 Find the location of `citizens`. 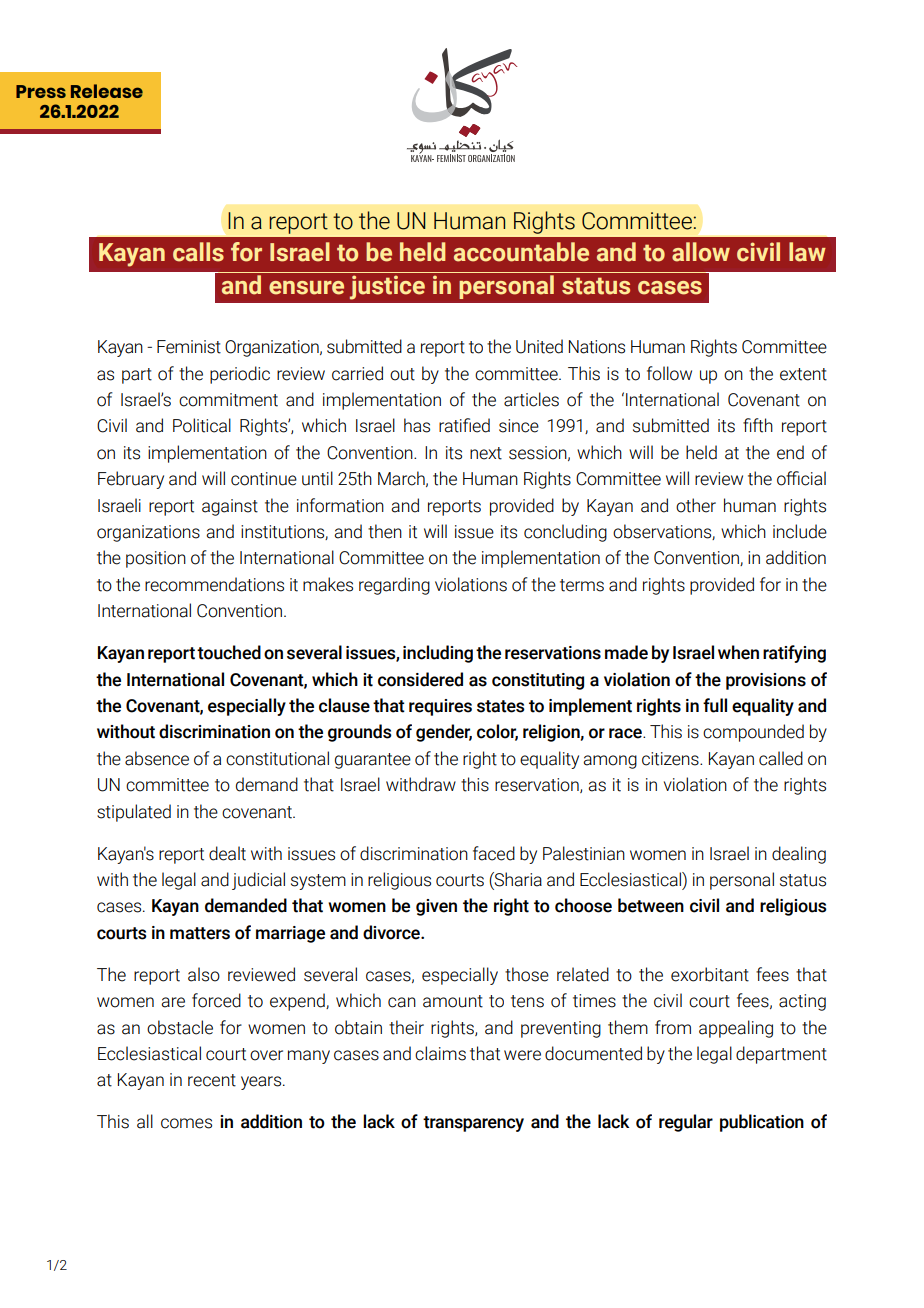

citizens is located at coordinates (671, 759).
